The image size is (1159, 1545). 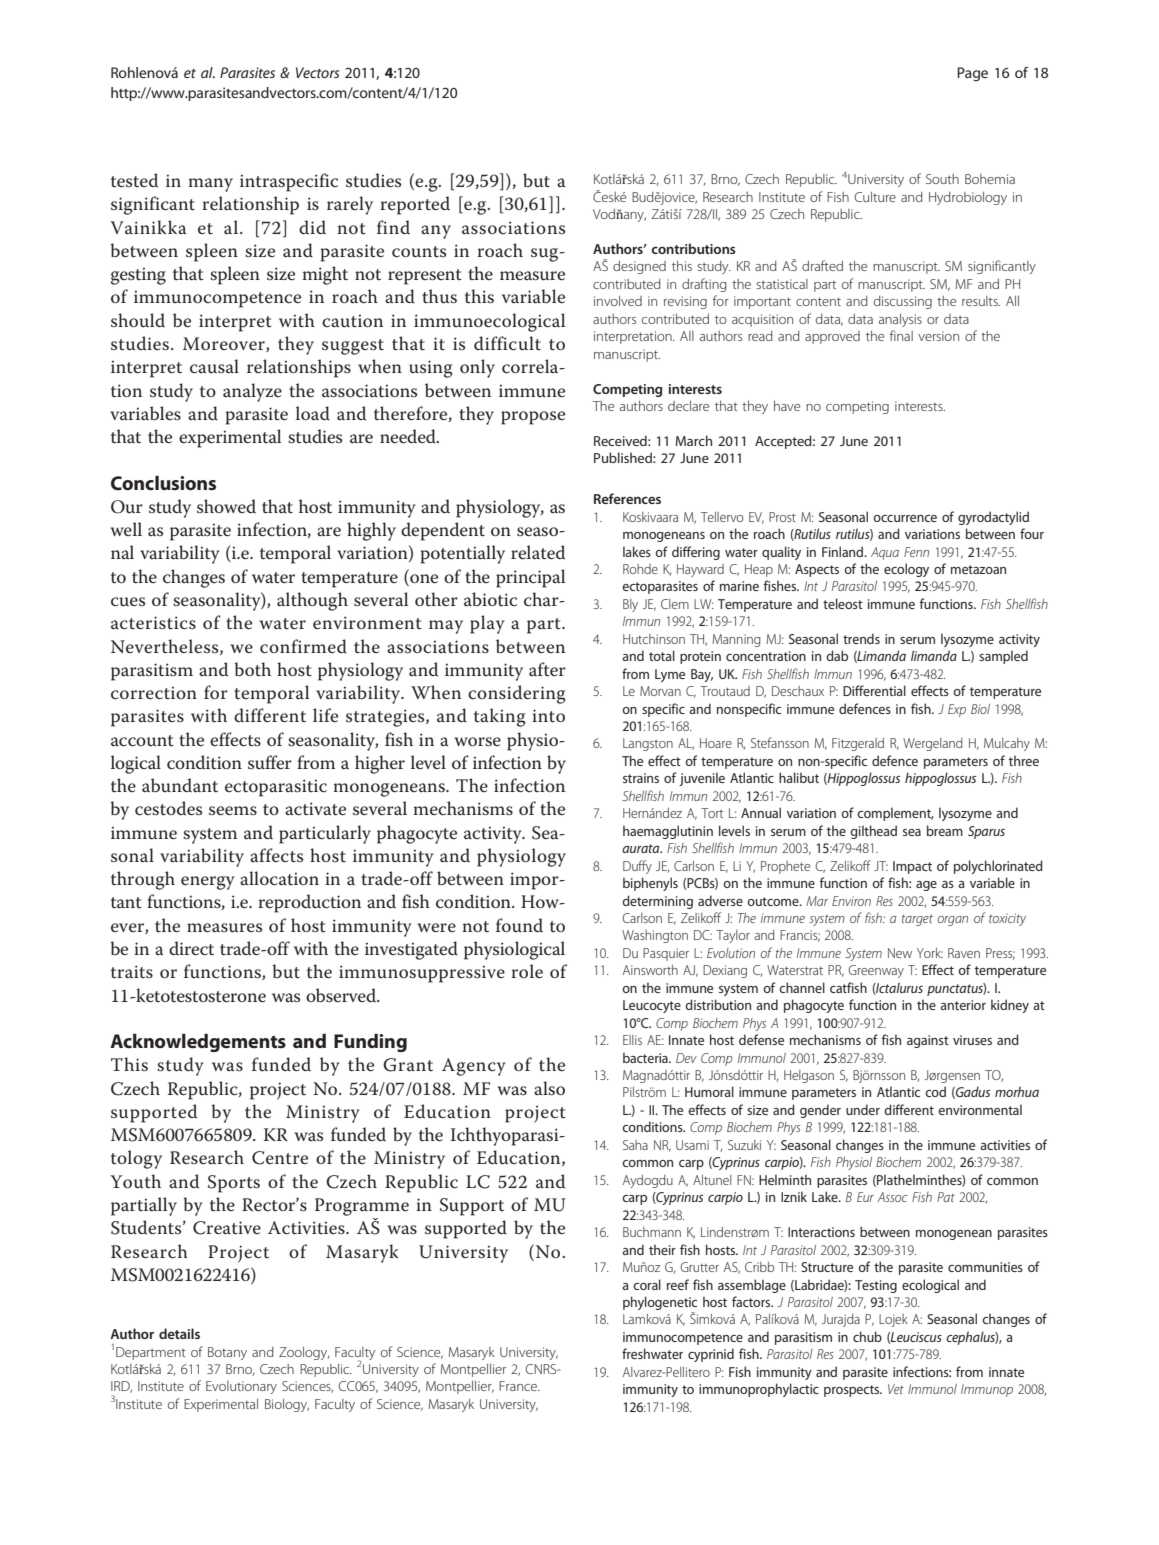 What do you see at coordinates (415, 205) in the screenshot?
I see `reported` at bounding box center [415, 205].
